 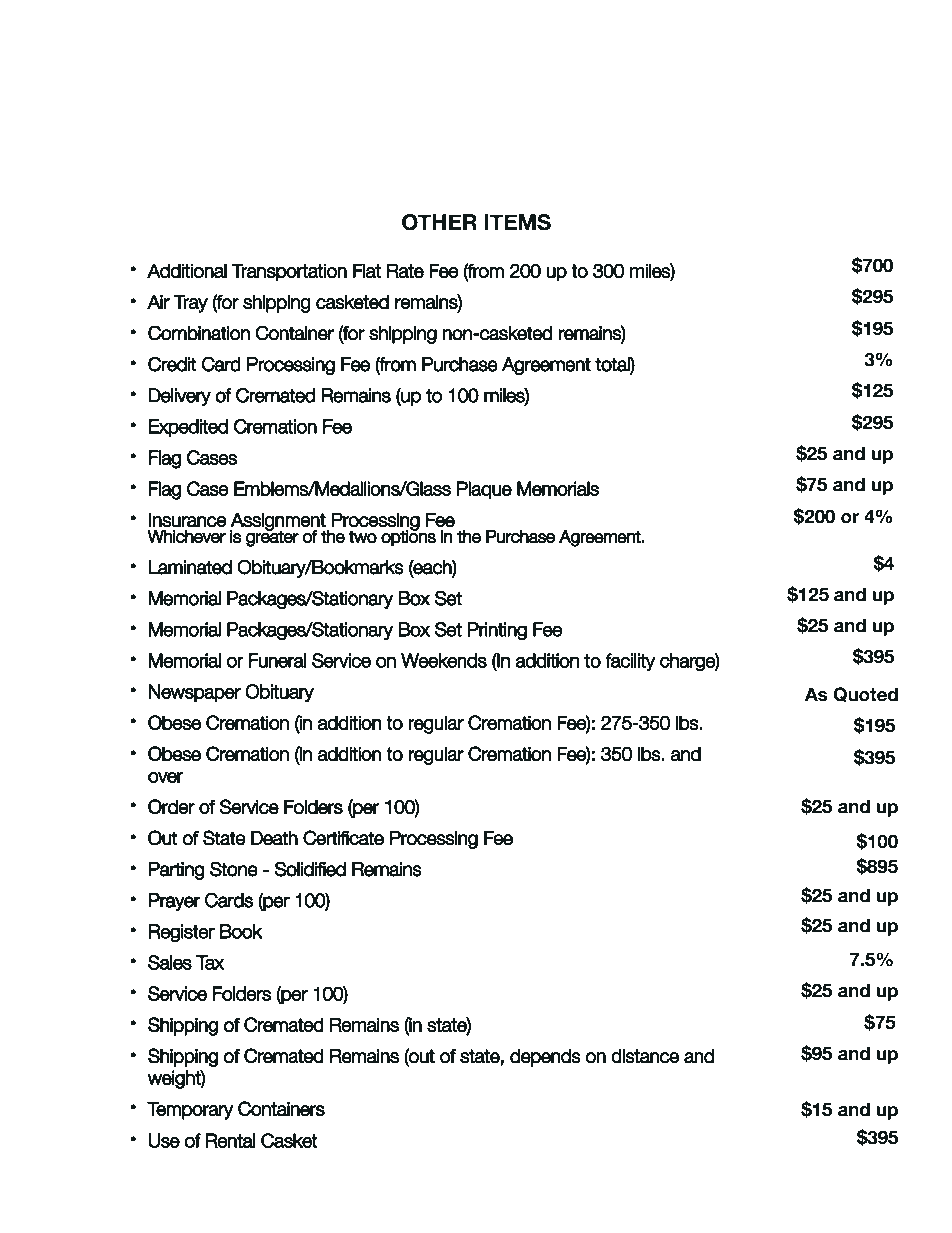 I want to click on Rental, so click(x=231, y=1140).
